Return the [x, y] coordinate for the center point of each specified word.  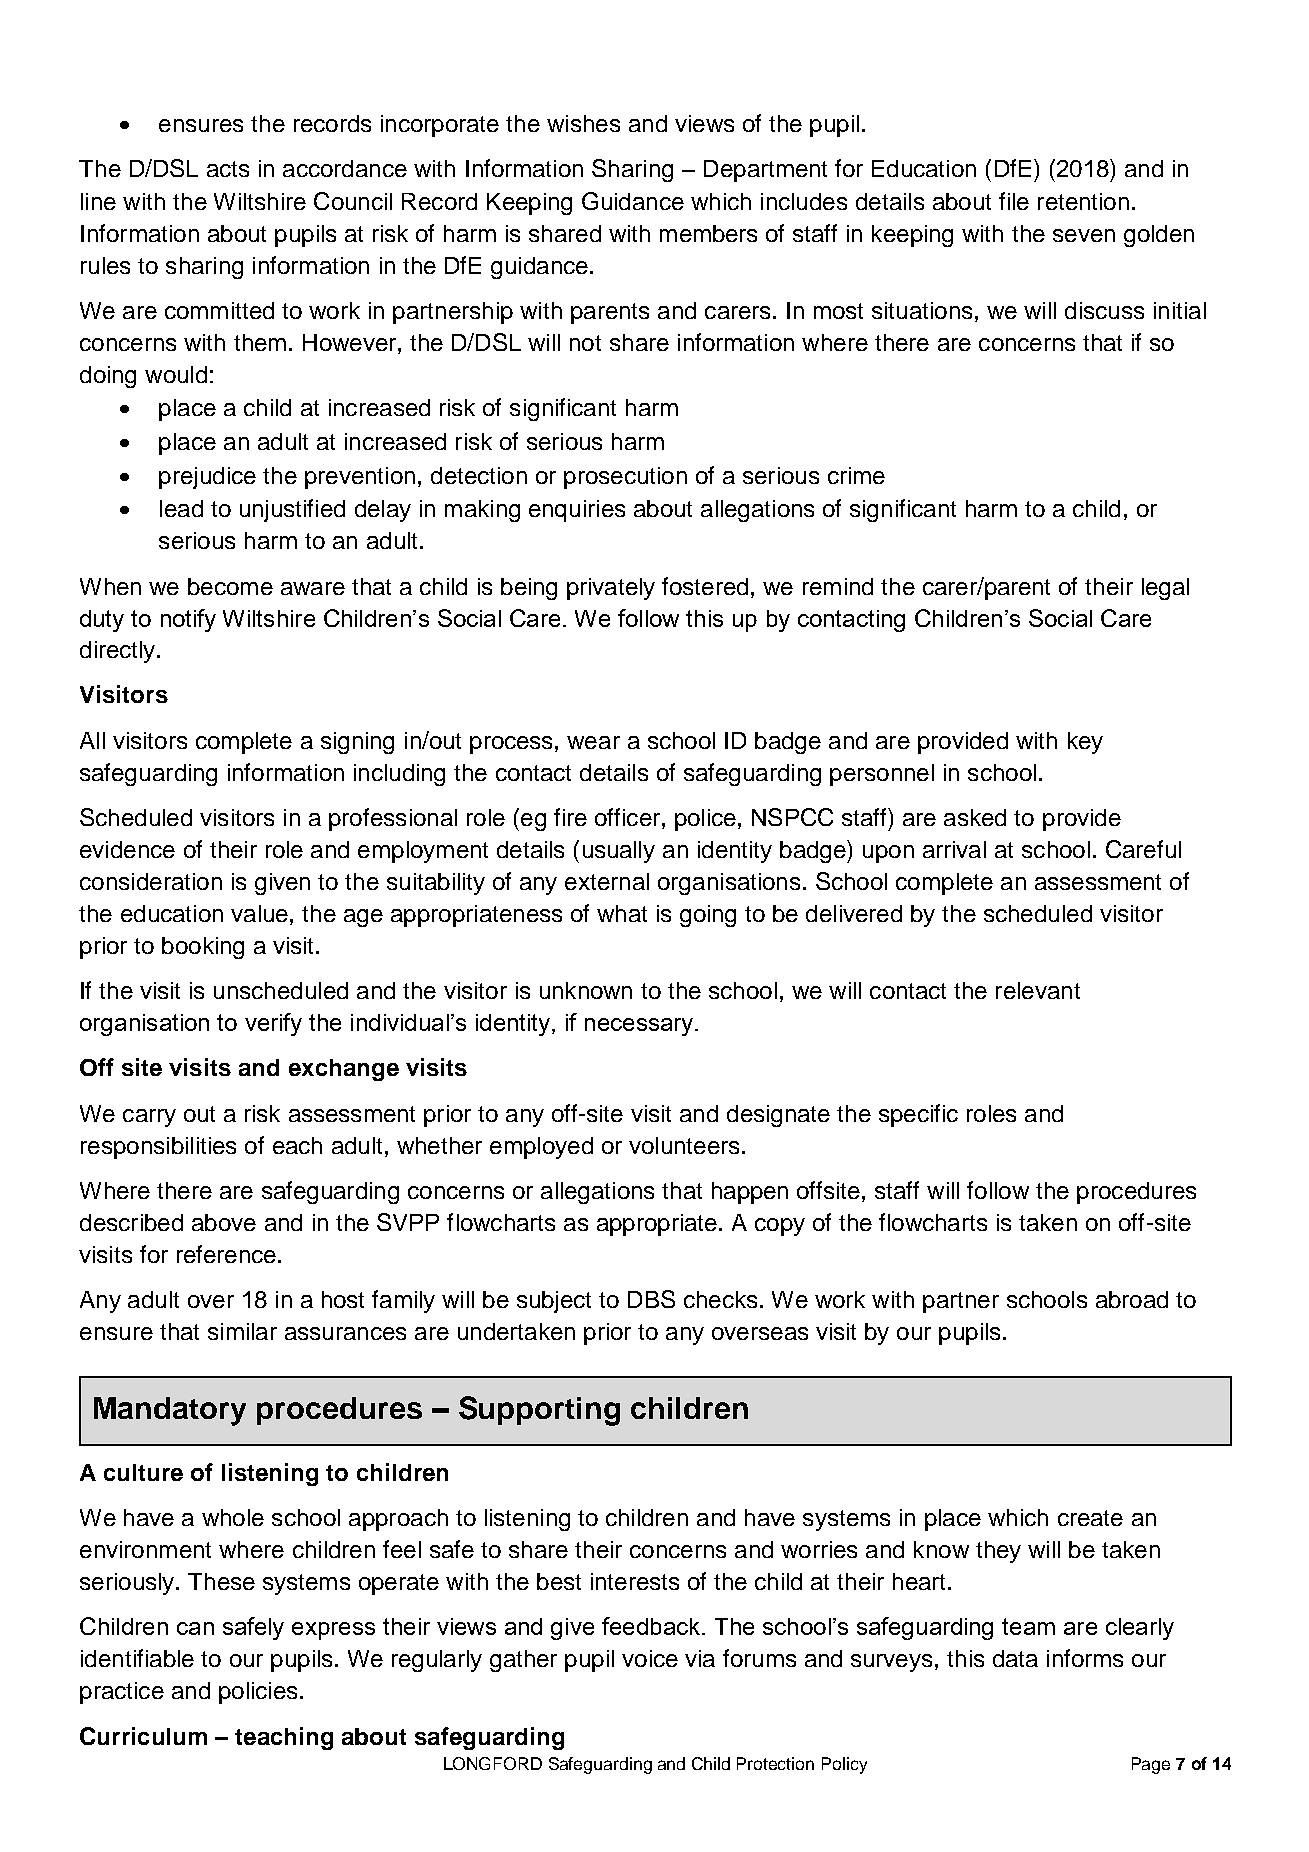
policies [258, 1693]
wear [593, 742]
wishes [583, 123]
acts [228, 169]
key [1085, 743]
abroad [1132, 1299]
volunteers [684, 1145]
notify [188, 620]
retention [1083, 201]
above [224, 1222]
